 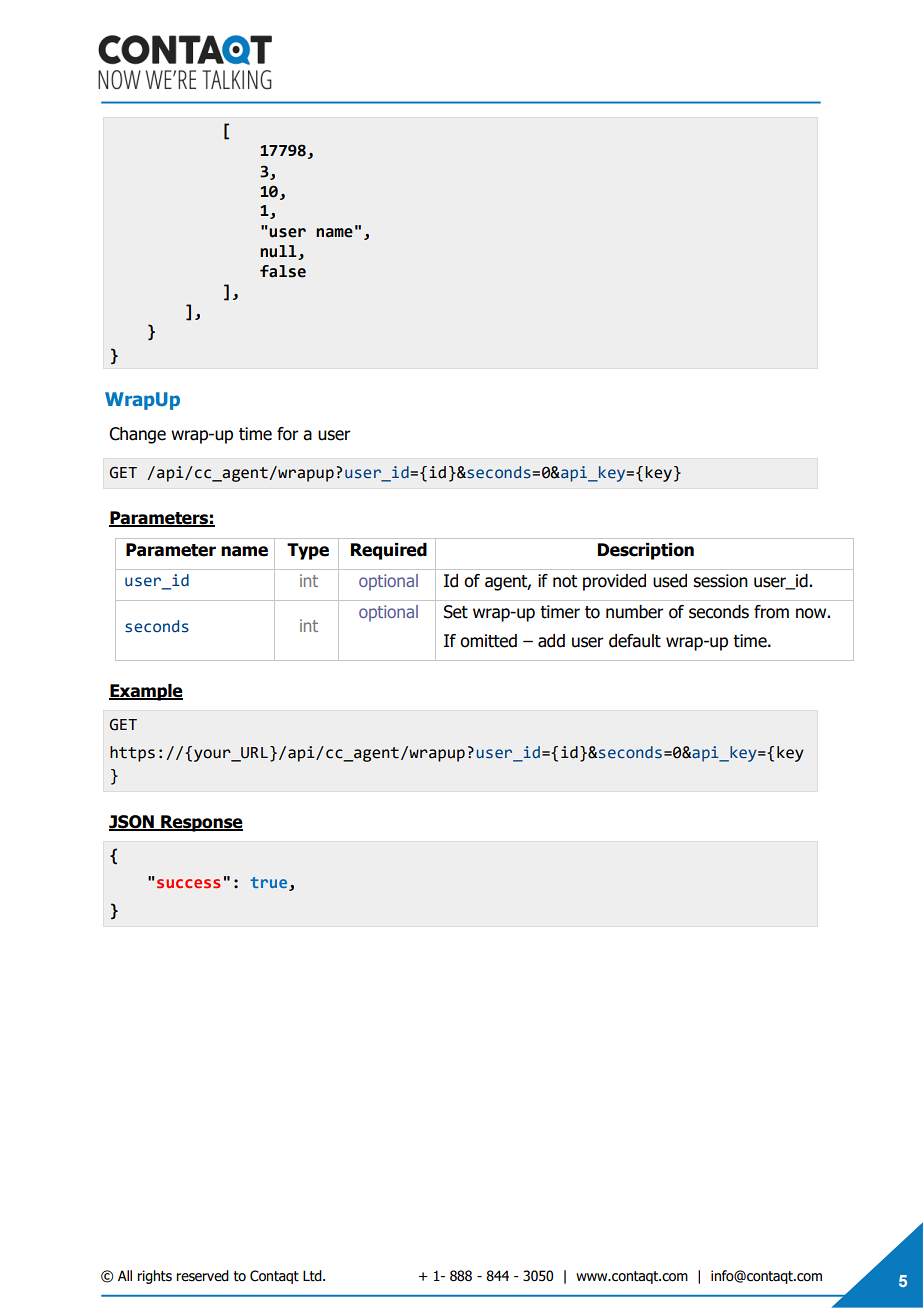 What do you see at coordinates (154, 1277) in the image?
I see `rights` at bounding box center [154, 1277].
